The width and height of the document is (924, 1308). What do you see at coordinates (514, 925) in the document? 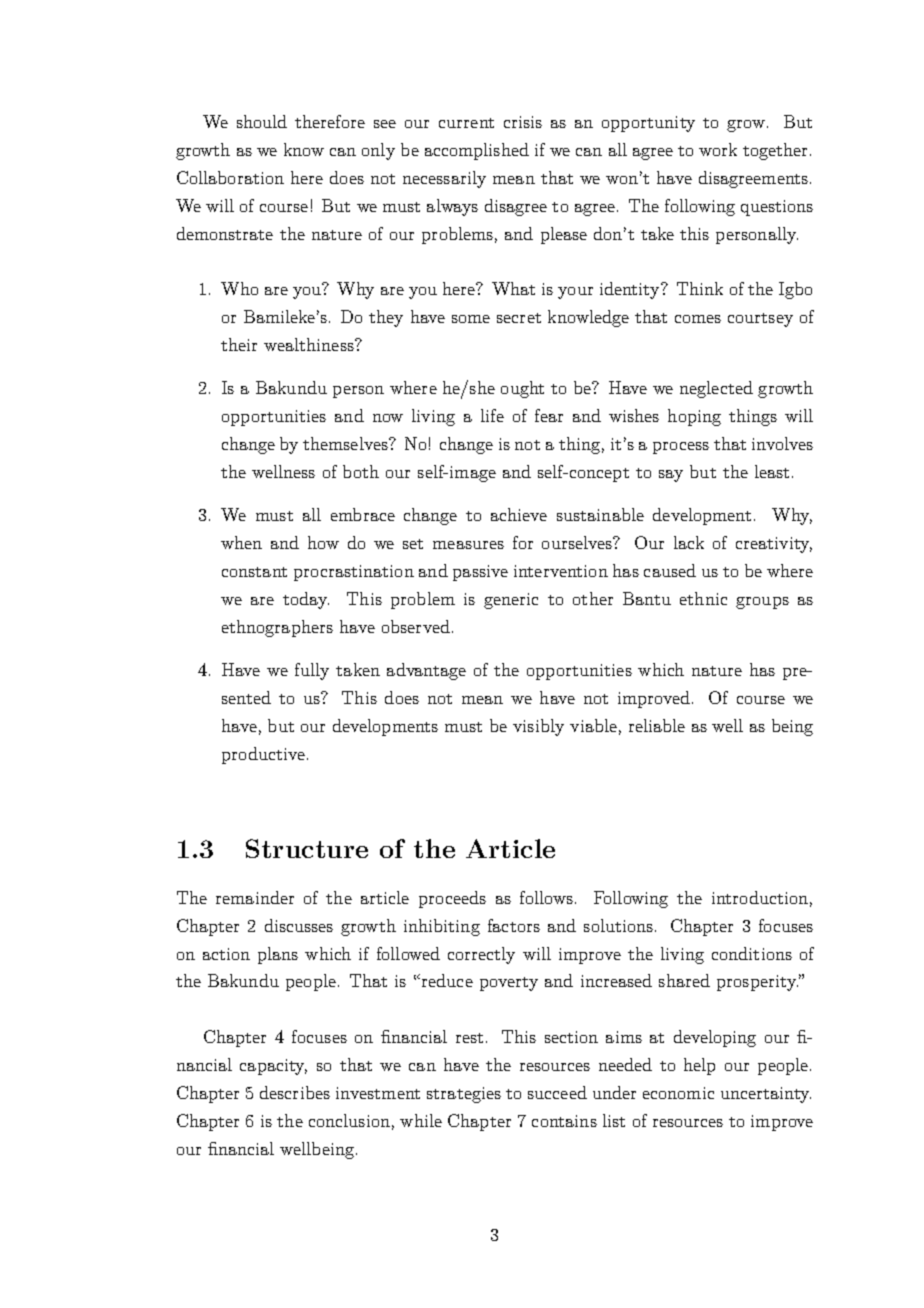
I see `factors` at bounding box center [514, 925].
